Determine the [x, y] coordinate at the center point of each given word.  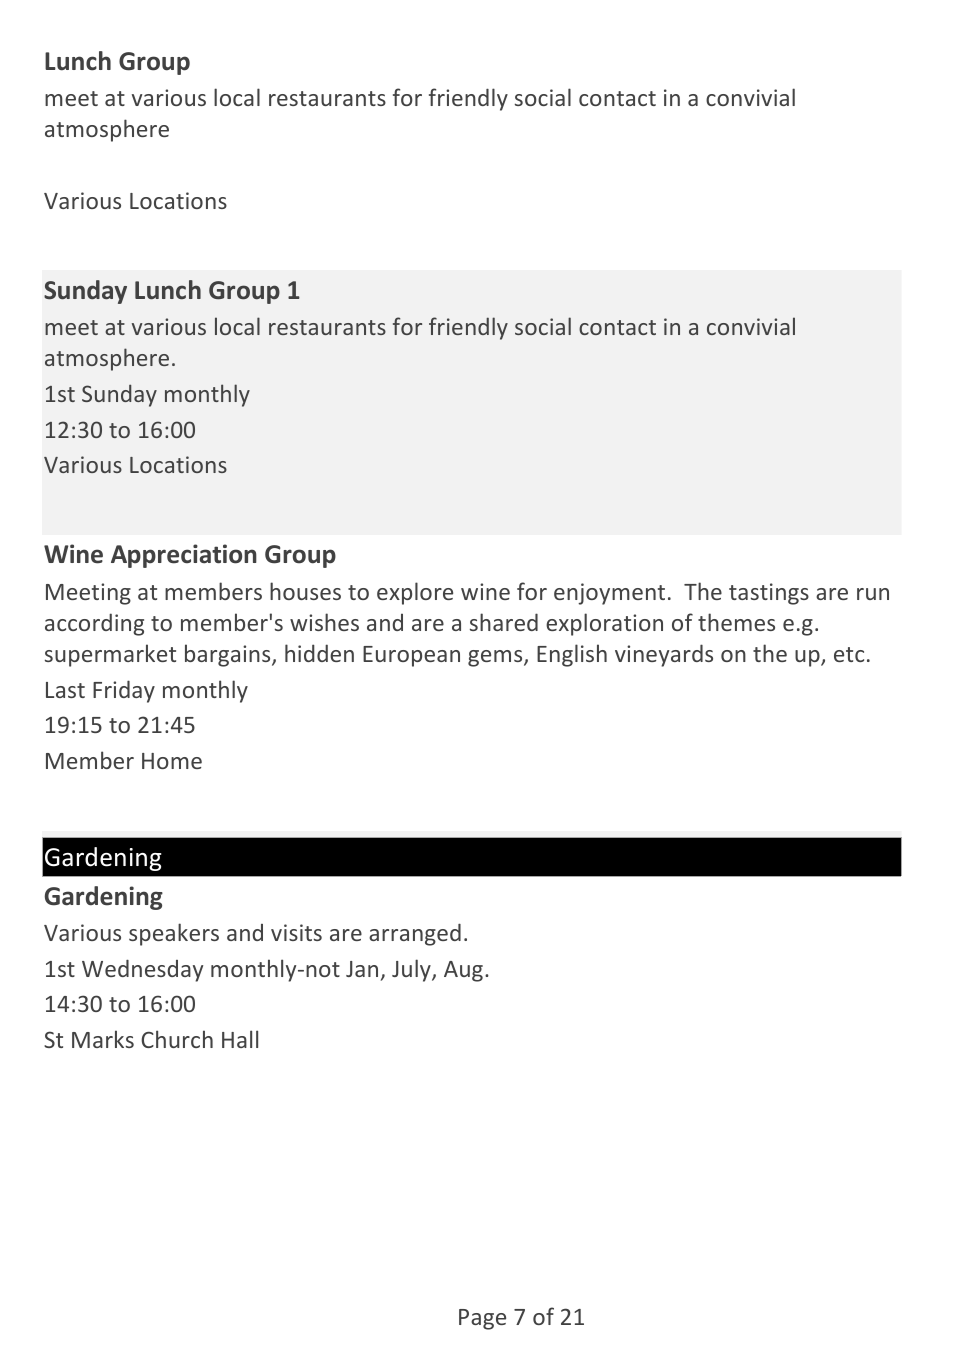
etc [849, 654]
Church [177, 1039]
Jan [362, 969]
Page [482, 1319]
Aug [463, 971]
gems [496, 658]
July [412, 970]
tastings [769, 594]
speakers [174, 934]
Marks [103, 1039]
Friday [124, 691]
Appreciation [184, 556]
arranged [415, 934]
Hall [240, 1039]
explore [415, 593]
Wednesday [142, 970]
